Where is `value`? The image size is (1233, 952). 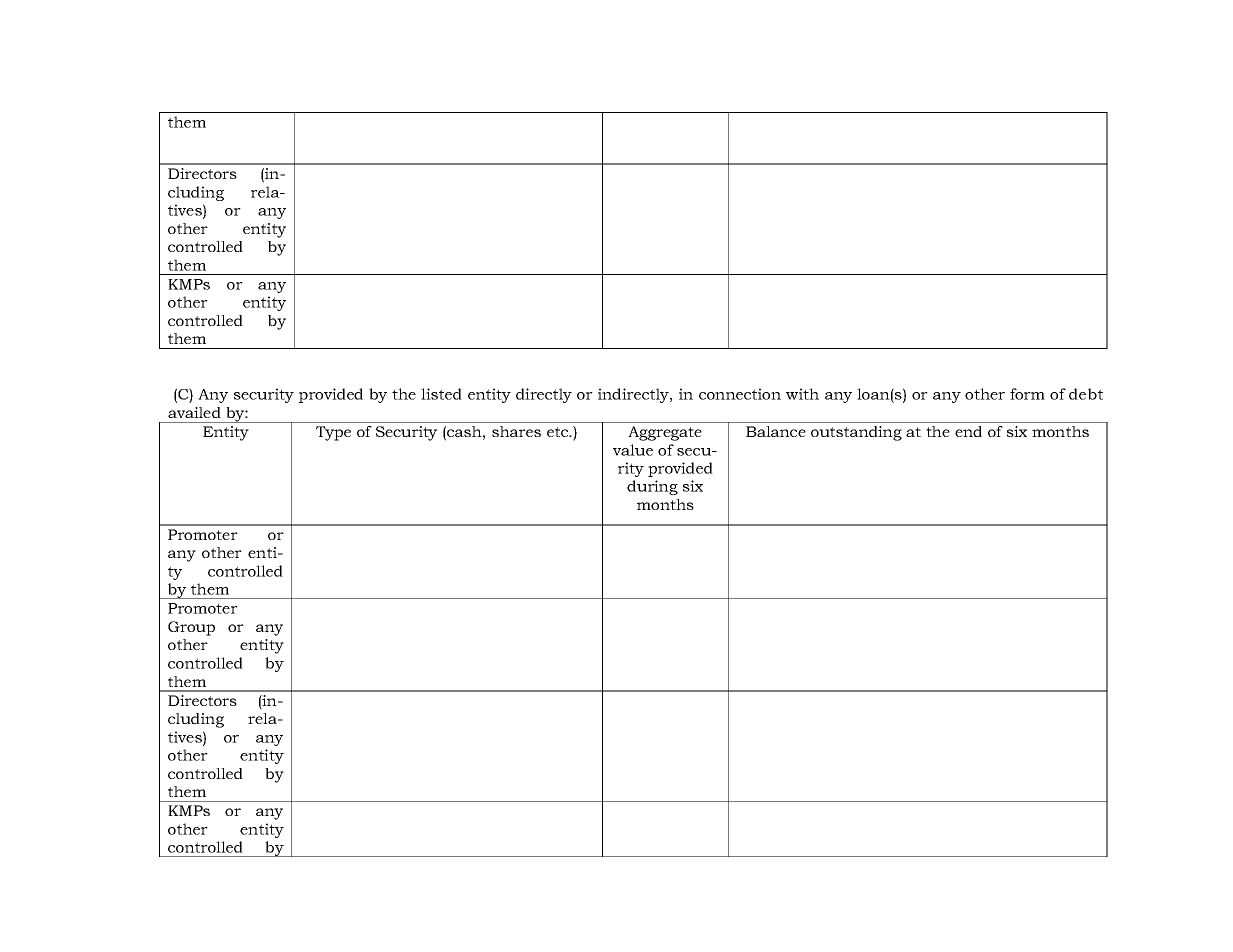 value is located at coordinates (633, 450).
